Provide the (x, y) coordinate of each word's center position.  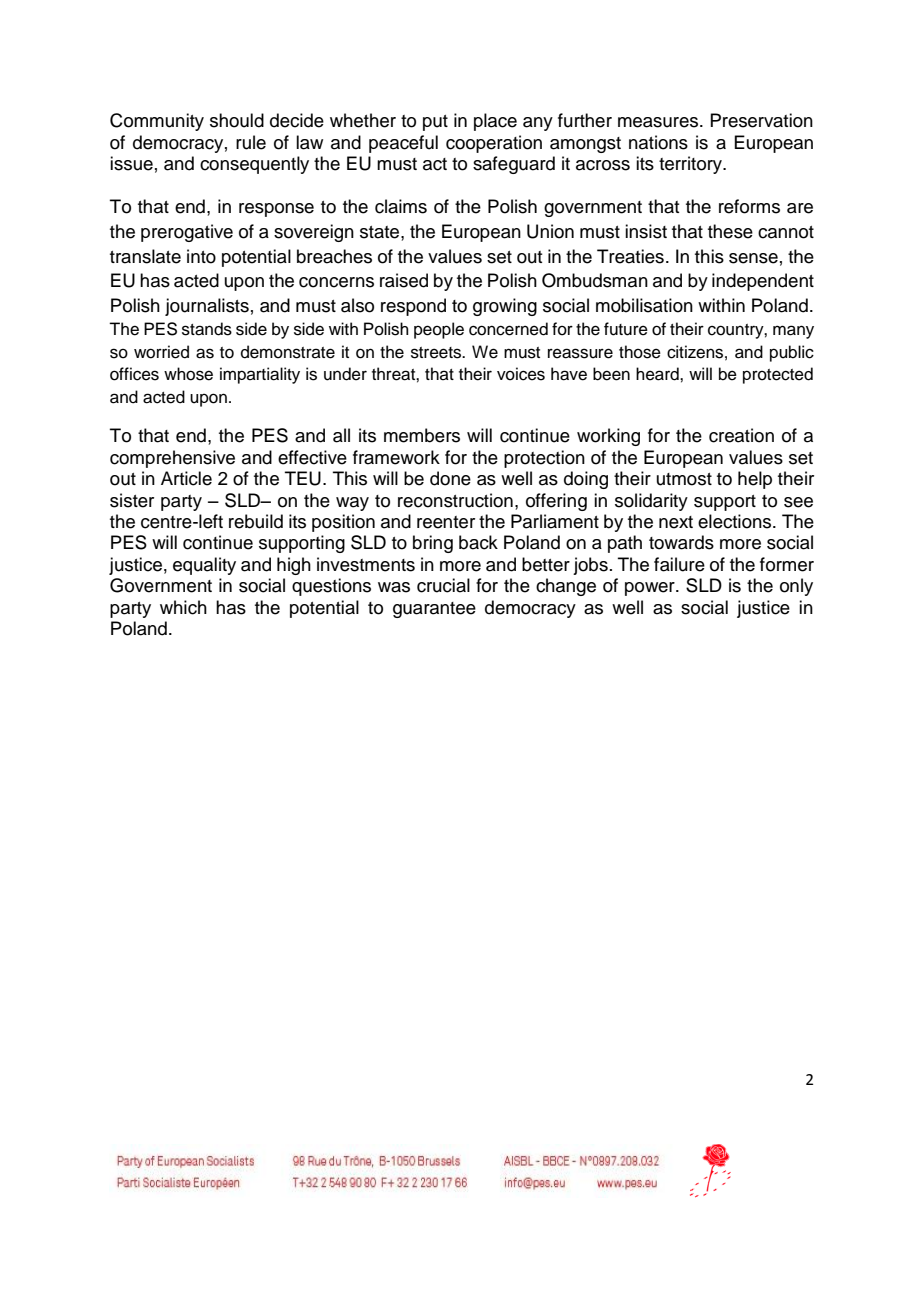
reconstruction (455, 500)
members (422, 435)
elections (736, 521)
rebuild (256, 521)
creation (741, 435)
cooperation (494, 144)
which (183, 607)
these (730, 231)
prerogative (187, 233)
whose (188, 374)
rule (251, 142)
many (793, 332)
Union (550, 231)
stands (207, 329)
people (439, 330)
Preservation (761, 120)
